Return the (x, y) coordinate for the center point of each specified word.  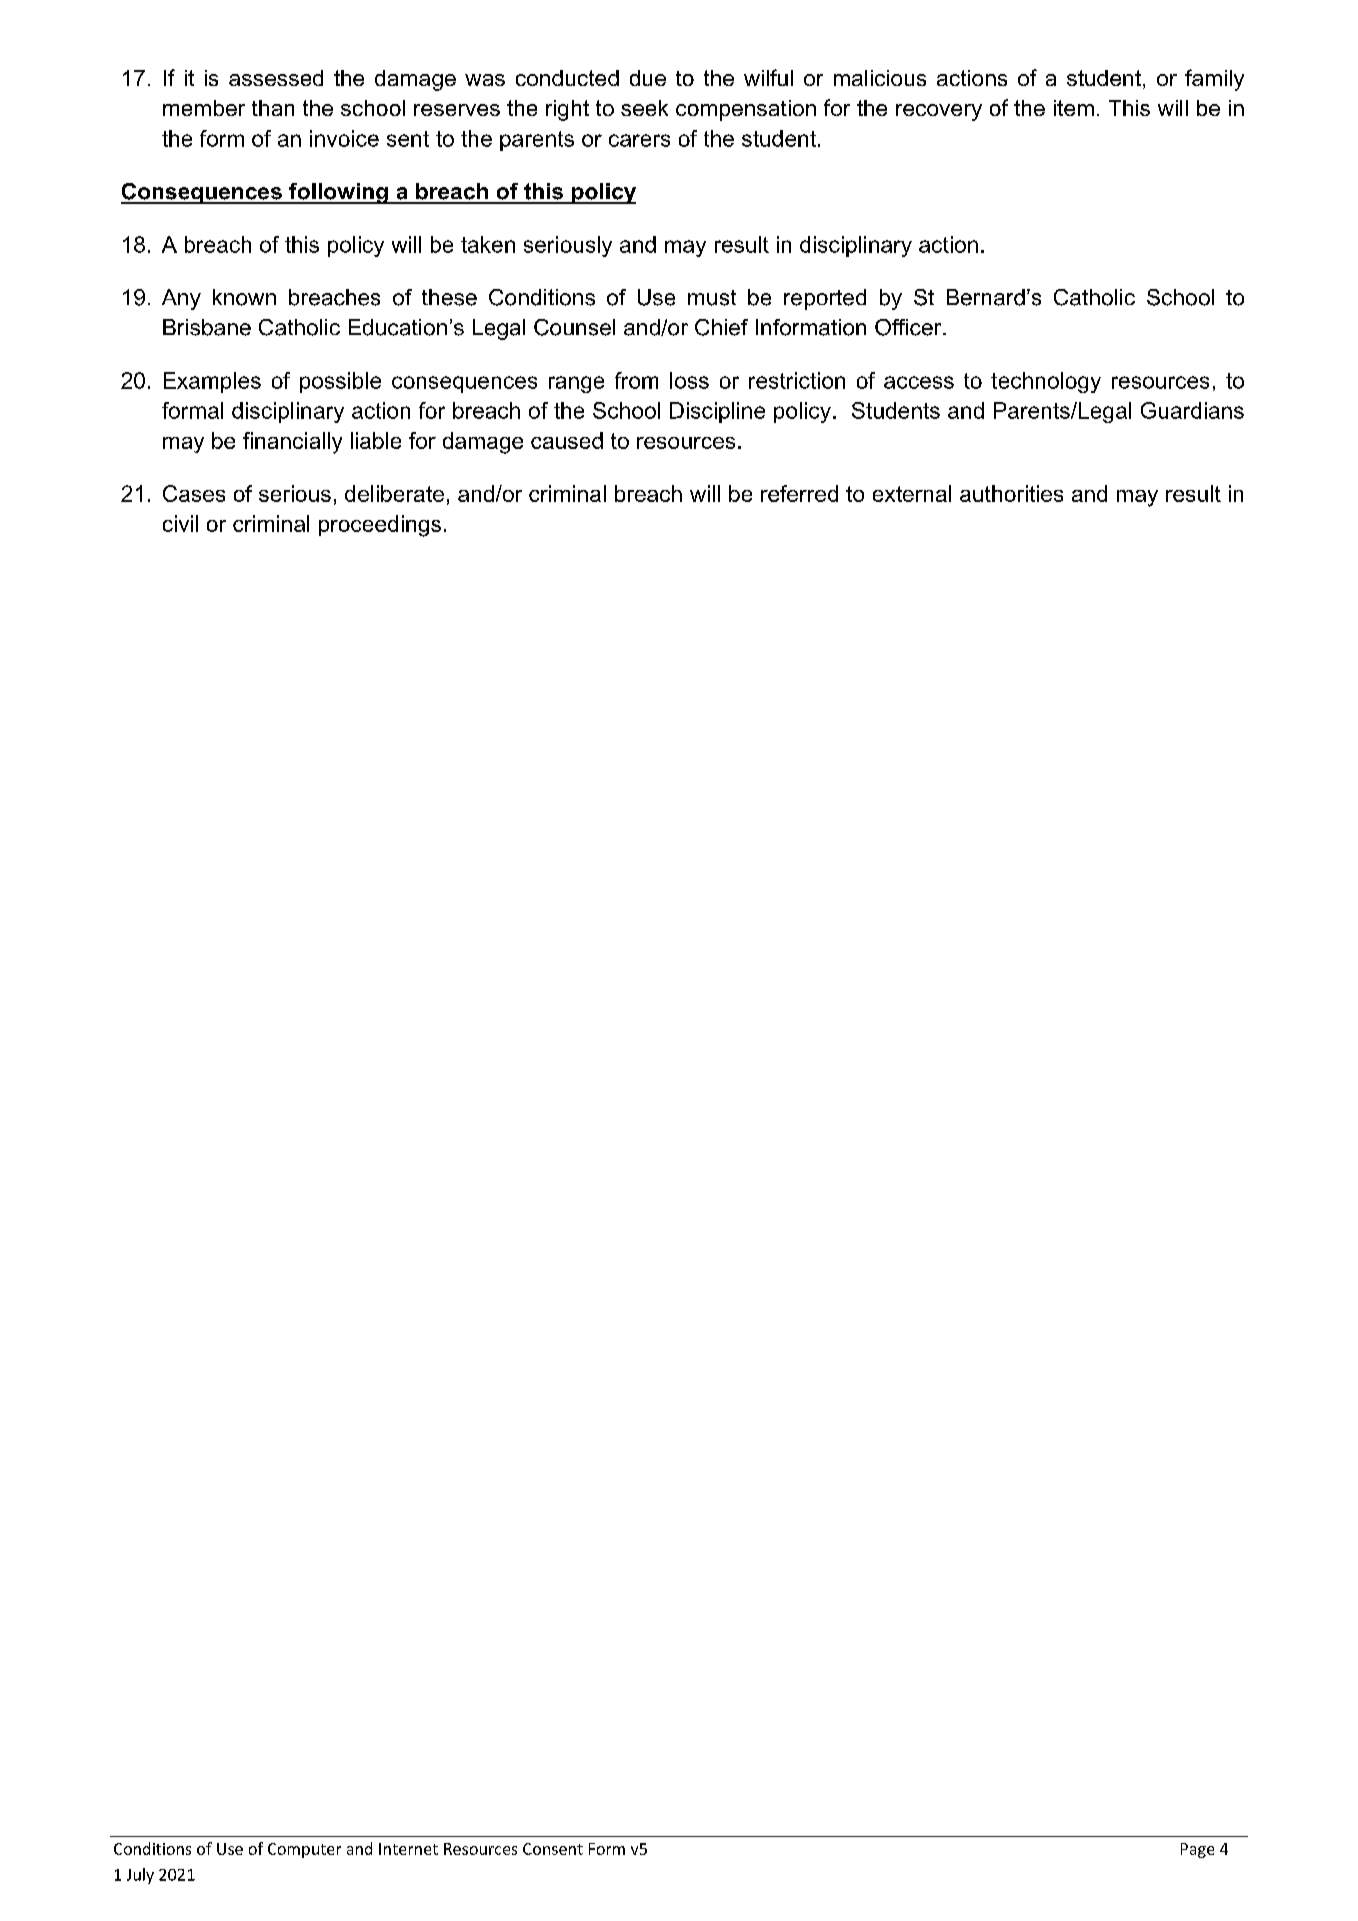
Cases (194, 493)
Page (1197, 1850)
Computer (304, 1850)
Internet (408, 1849)
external (912, 493)
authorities (1011, 493)
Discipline (717, 412)
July (140, 1876)
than (273, 108)
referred (799, 493)
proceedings (380, 526)
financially (292, 443)
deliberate (394, 493)
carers (639, 140)
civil (180, 523)
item (1074, 108)
